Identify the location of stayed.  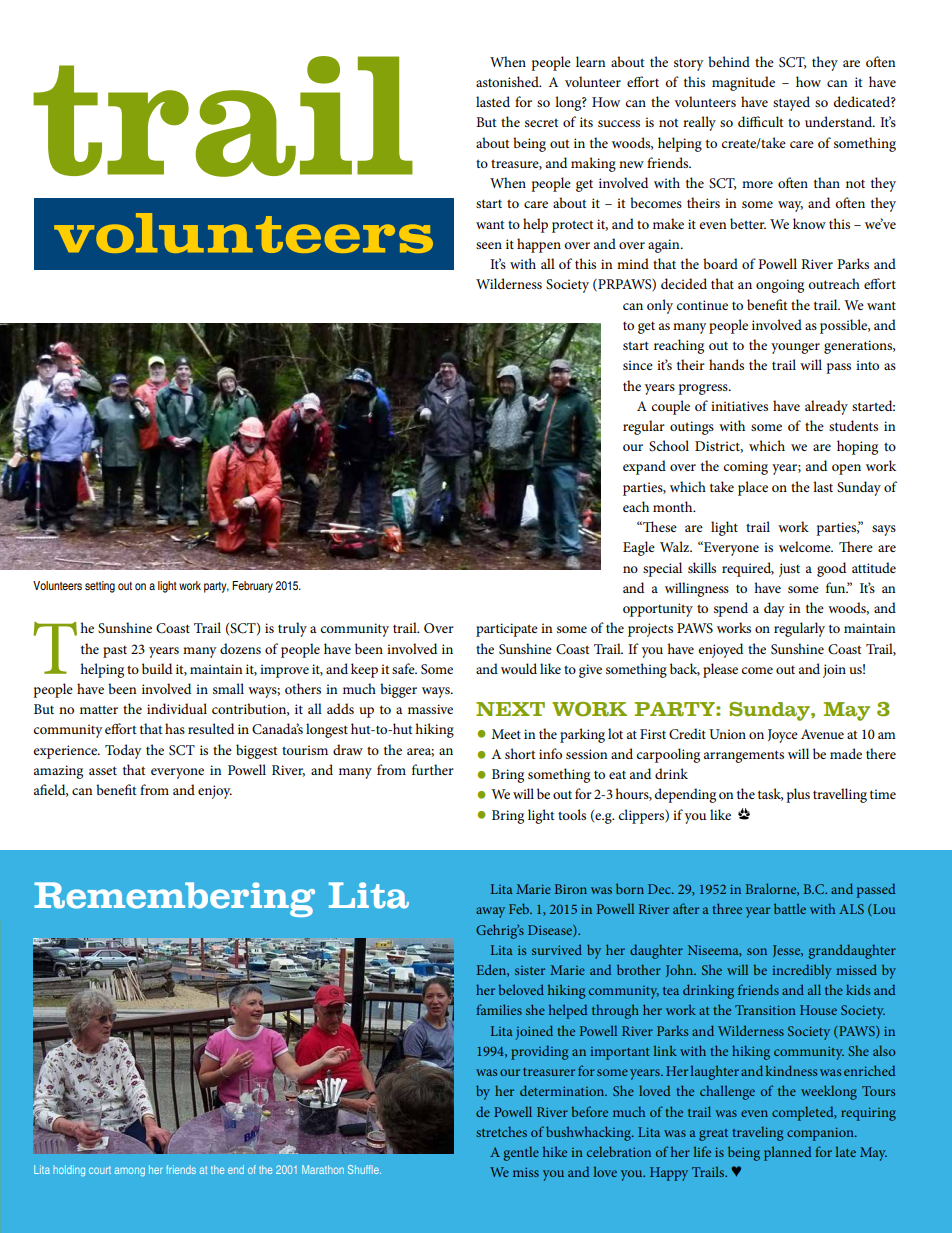
(791, 103).
